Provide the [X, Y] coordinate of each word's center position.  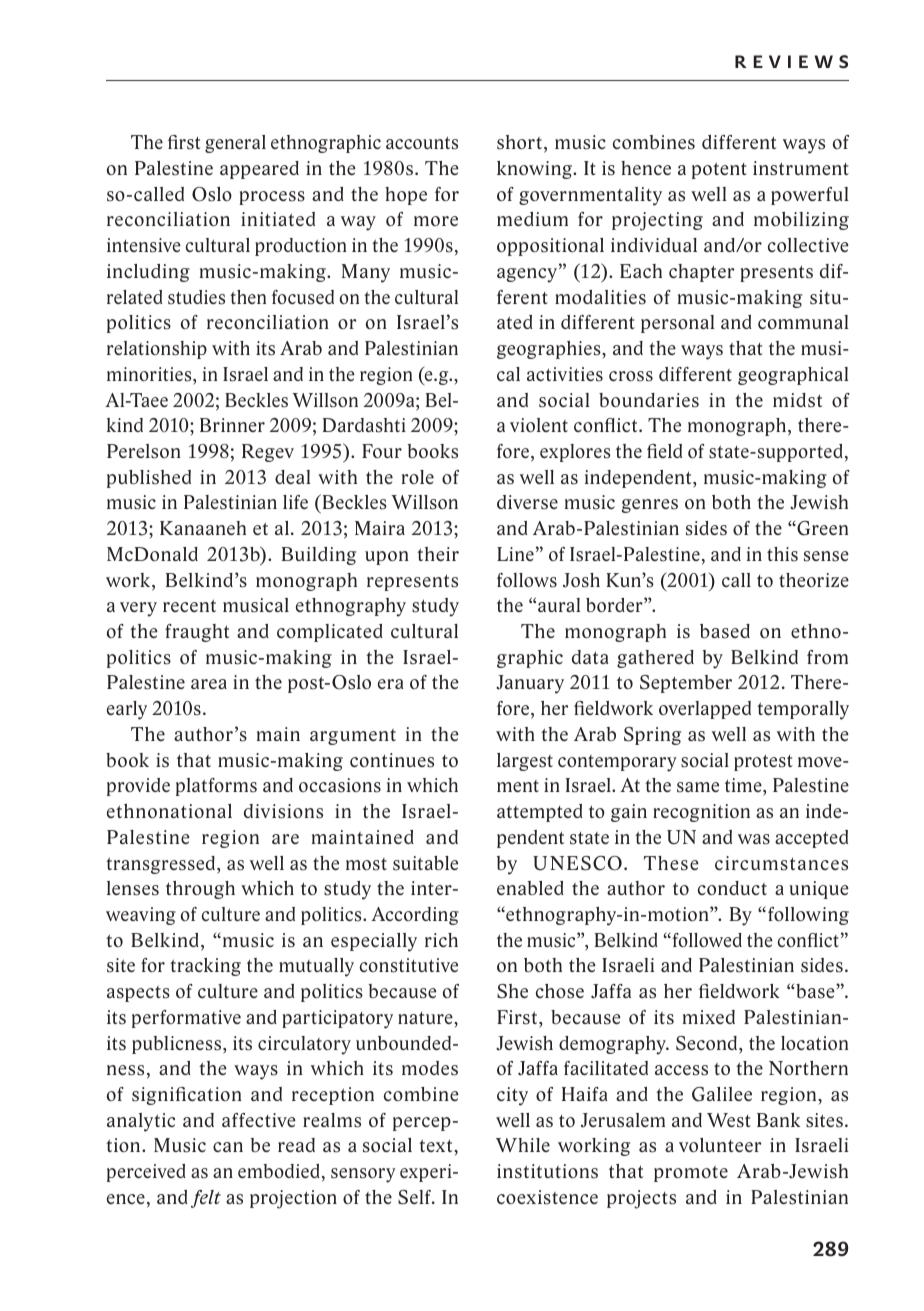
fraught [197, 633]
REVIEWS [791, 62]
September [686, 684]
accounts [422, 143]
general [235, 144]
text [437, 1145]
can [228, 1147]
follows [527, 580]
